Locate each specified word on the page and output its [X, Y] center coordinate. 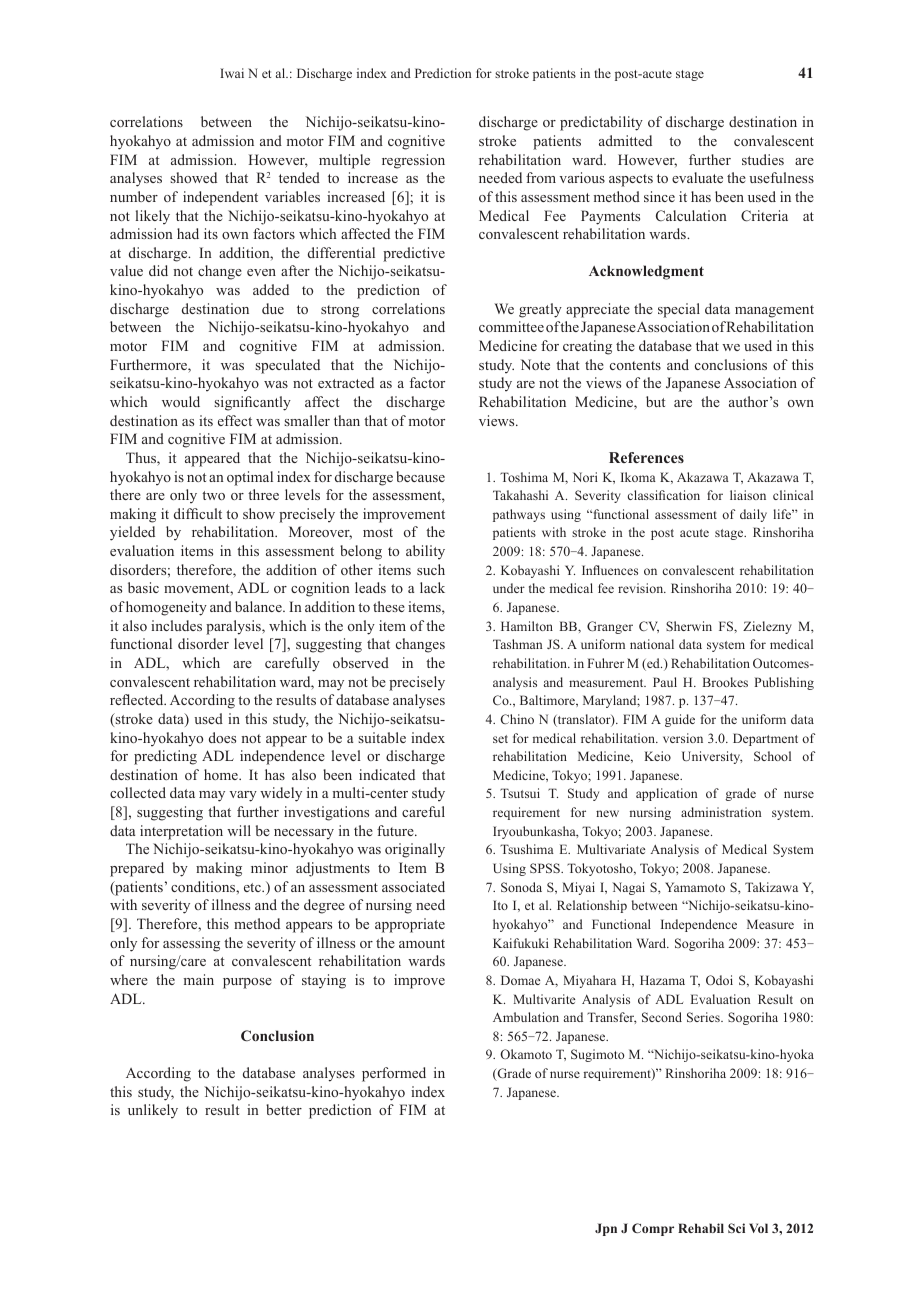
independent [220, 198]
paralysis [234, 627]
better [284, 1109]
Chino [517, 719]
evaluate [697, 177]
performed [394, 1074]
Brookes [725, 682]
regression [413, 161]
